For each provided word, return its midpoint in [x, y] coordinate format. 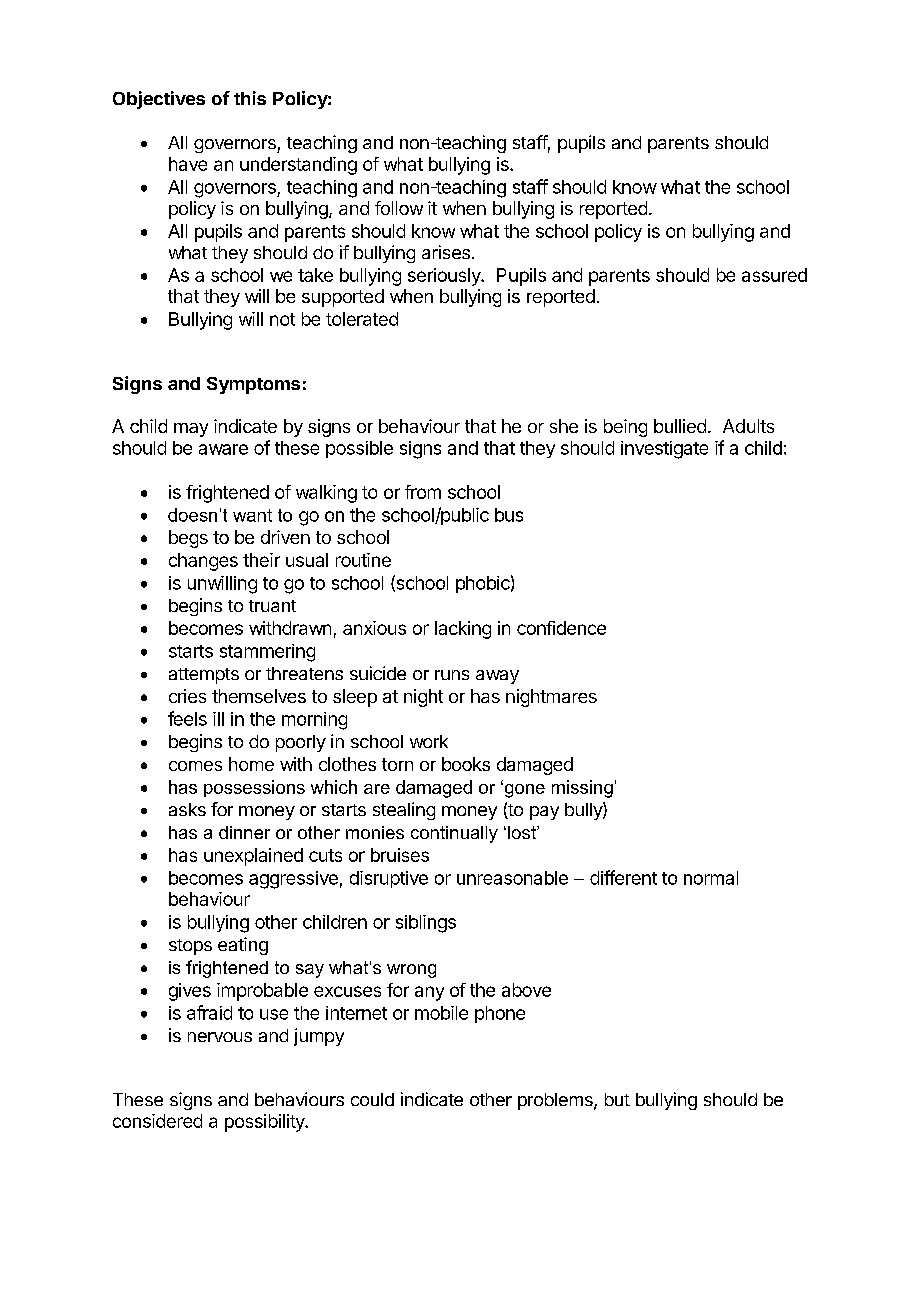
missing [582, 789]
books [466, 764]
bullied [680, 426]
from [423, 492]
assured [774, 275]
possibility [266, 1123]
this [250, 98]
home [251, 764]
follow [399, 208]
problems [556, 1101]
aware [223, 449]
